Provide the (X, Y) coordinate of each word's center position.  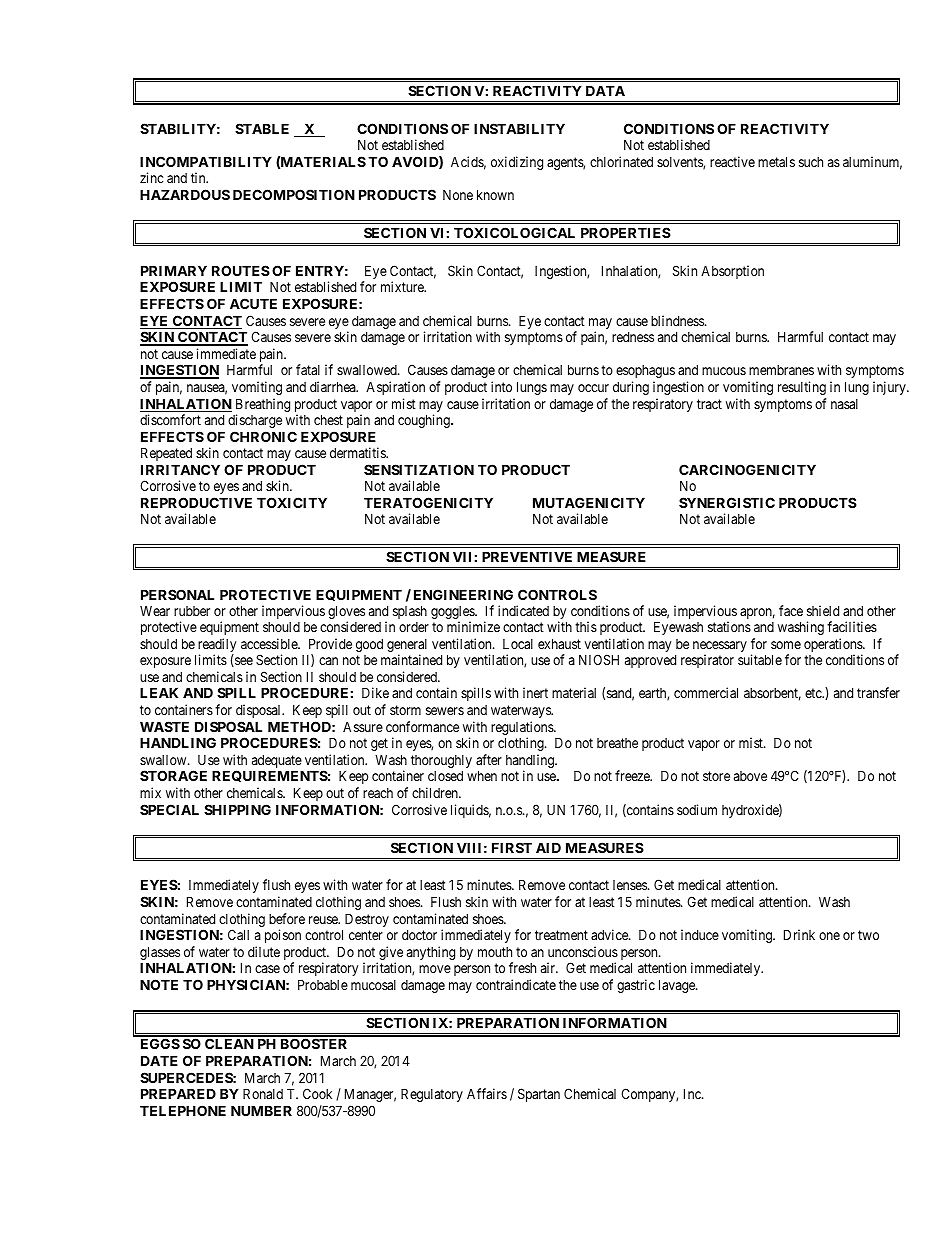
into (501, 386)
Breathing (263, 406)
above (750, 776)
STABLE (262, 128)
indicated (523, 610)
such (811, 162)
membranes (781, 370)
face (791, 610)
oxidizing (517, 163)
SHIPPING (237, 809)
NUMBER (261, 1110)
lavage (678, 986)
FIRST (512, 847)
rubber (192, 611)
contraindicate (516, 984)
